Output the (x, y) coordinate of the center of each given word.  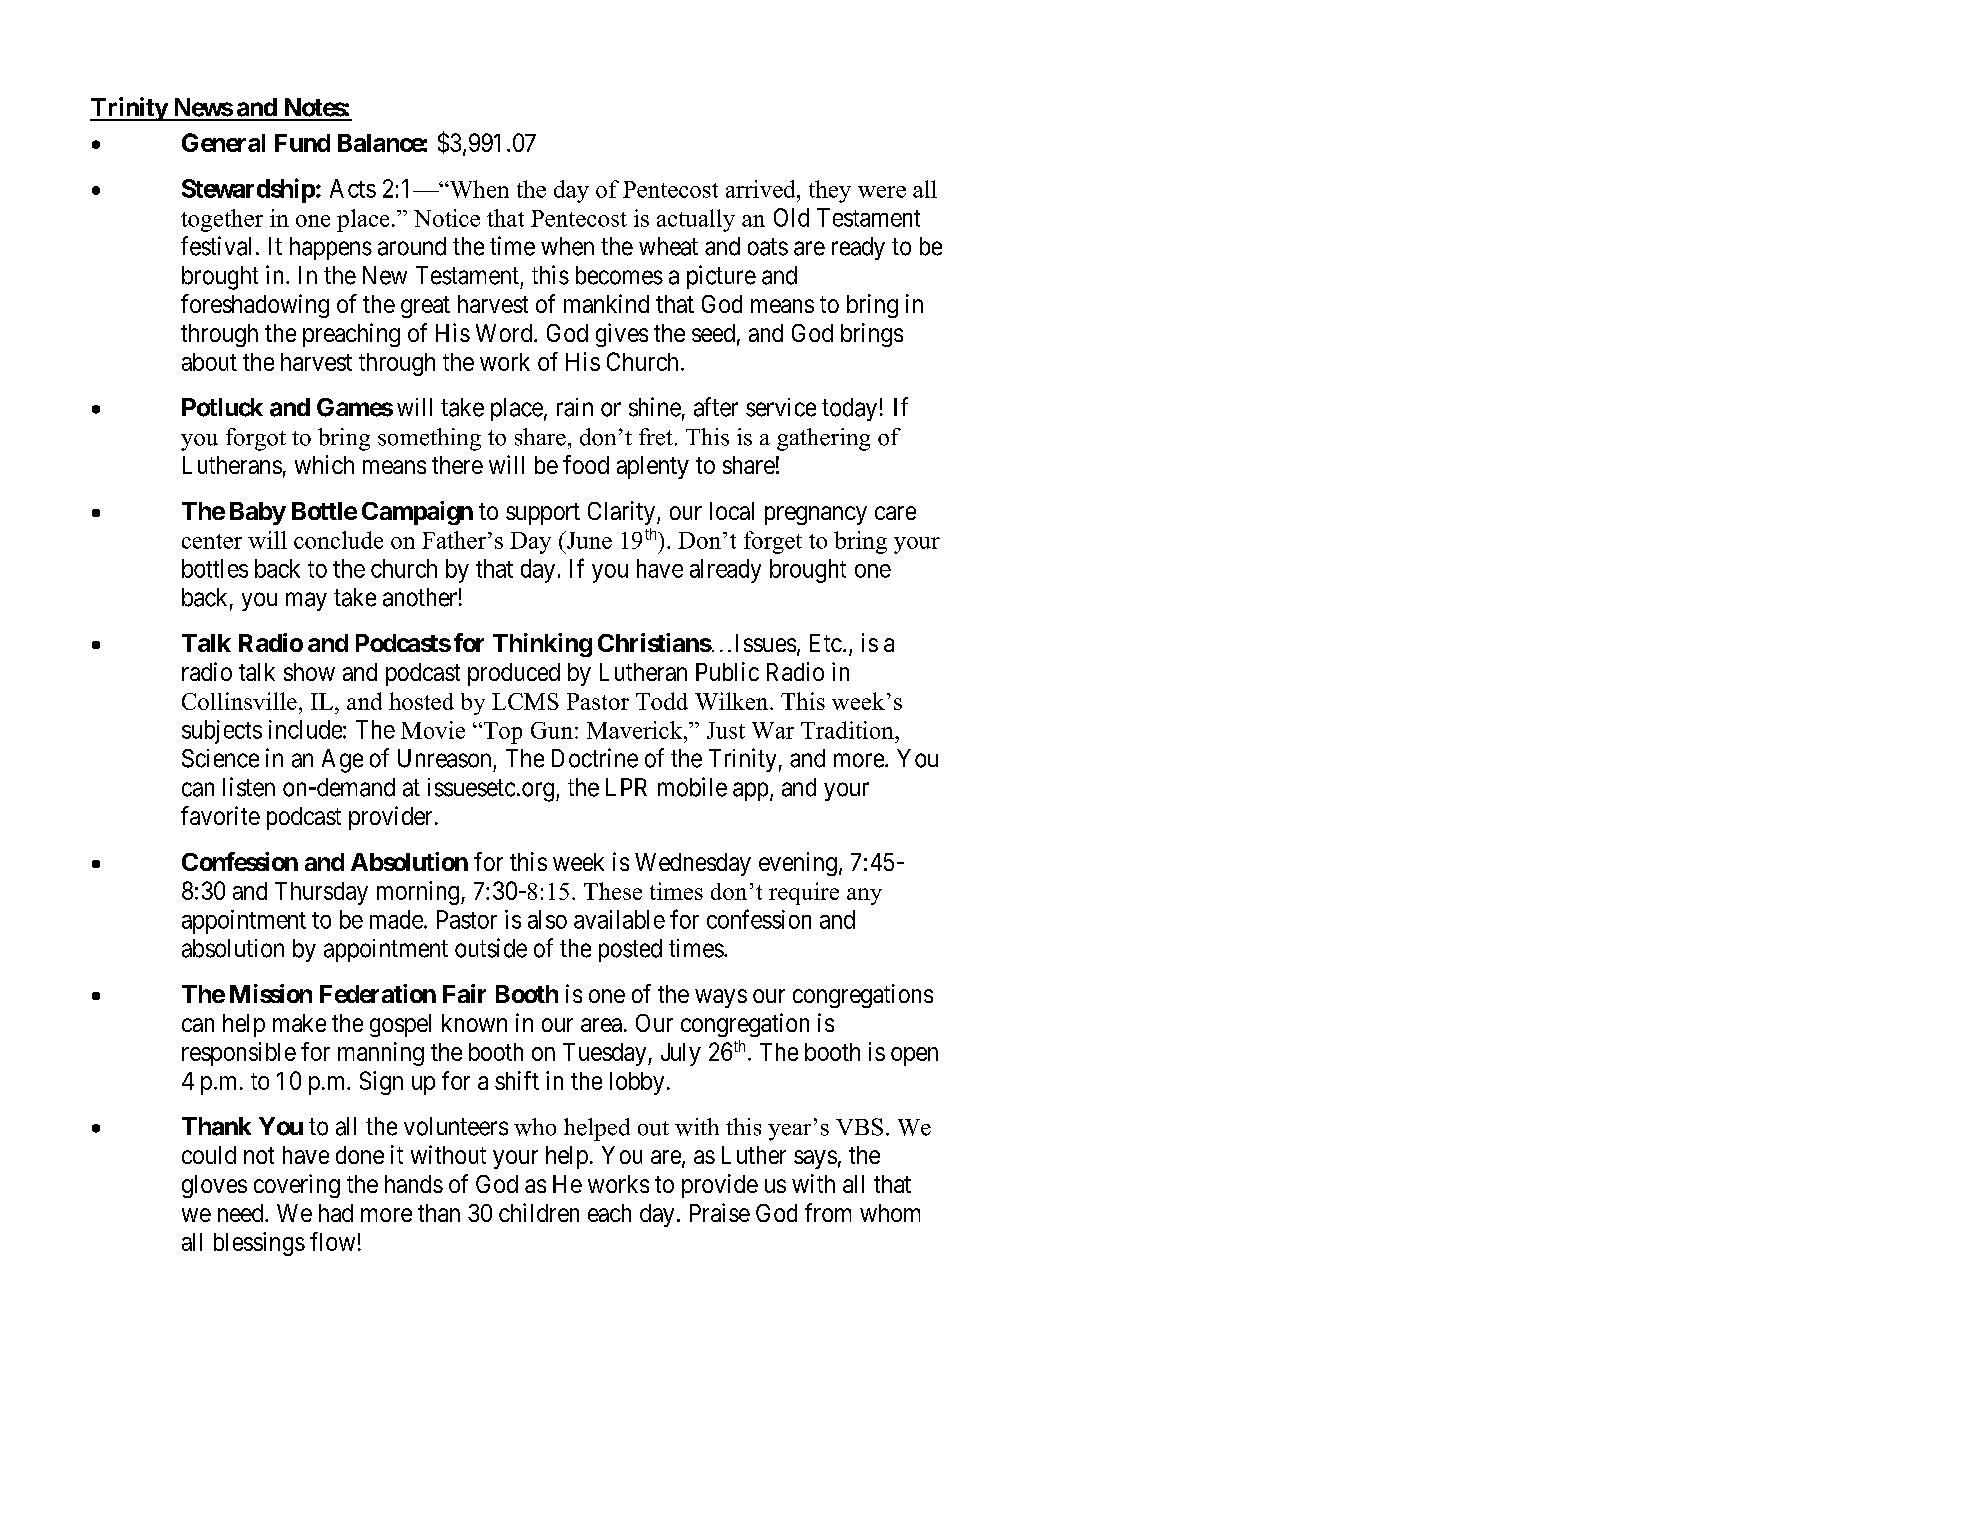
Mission (271, 993)
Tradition (848, 730)
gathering (823, 439)
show (309, 672)
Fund (302, 143)
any (864, 896)
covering (297, 1186)
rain (575, 407)
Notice (447, 218)
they (830, 191)
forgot (256, 439)
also (547, 919)
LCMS (525, 701)
